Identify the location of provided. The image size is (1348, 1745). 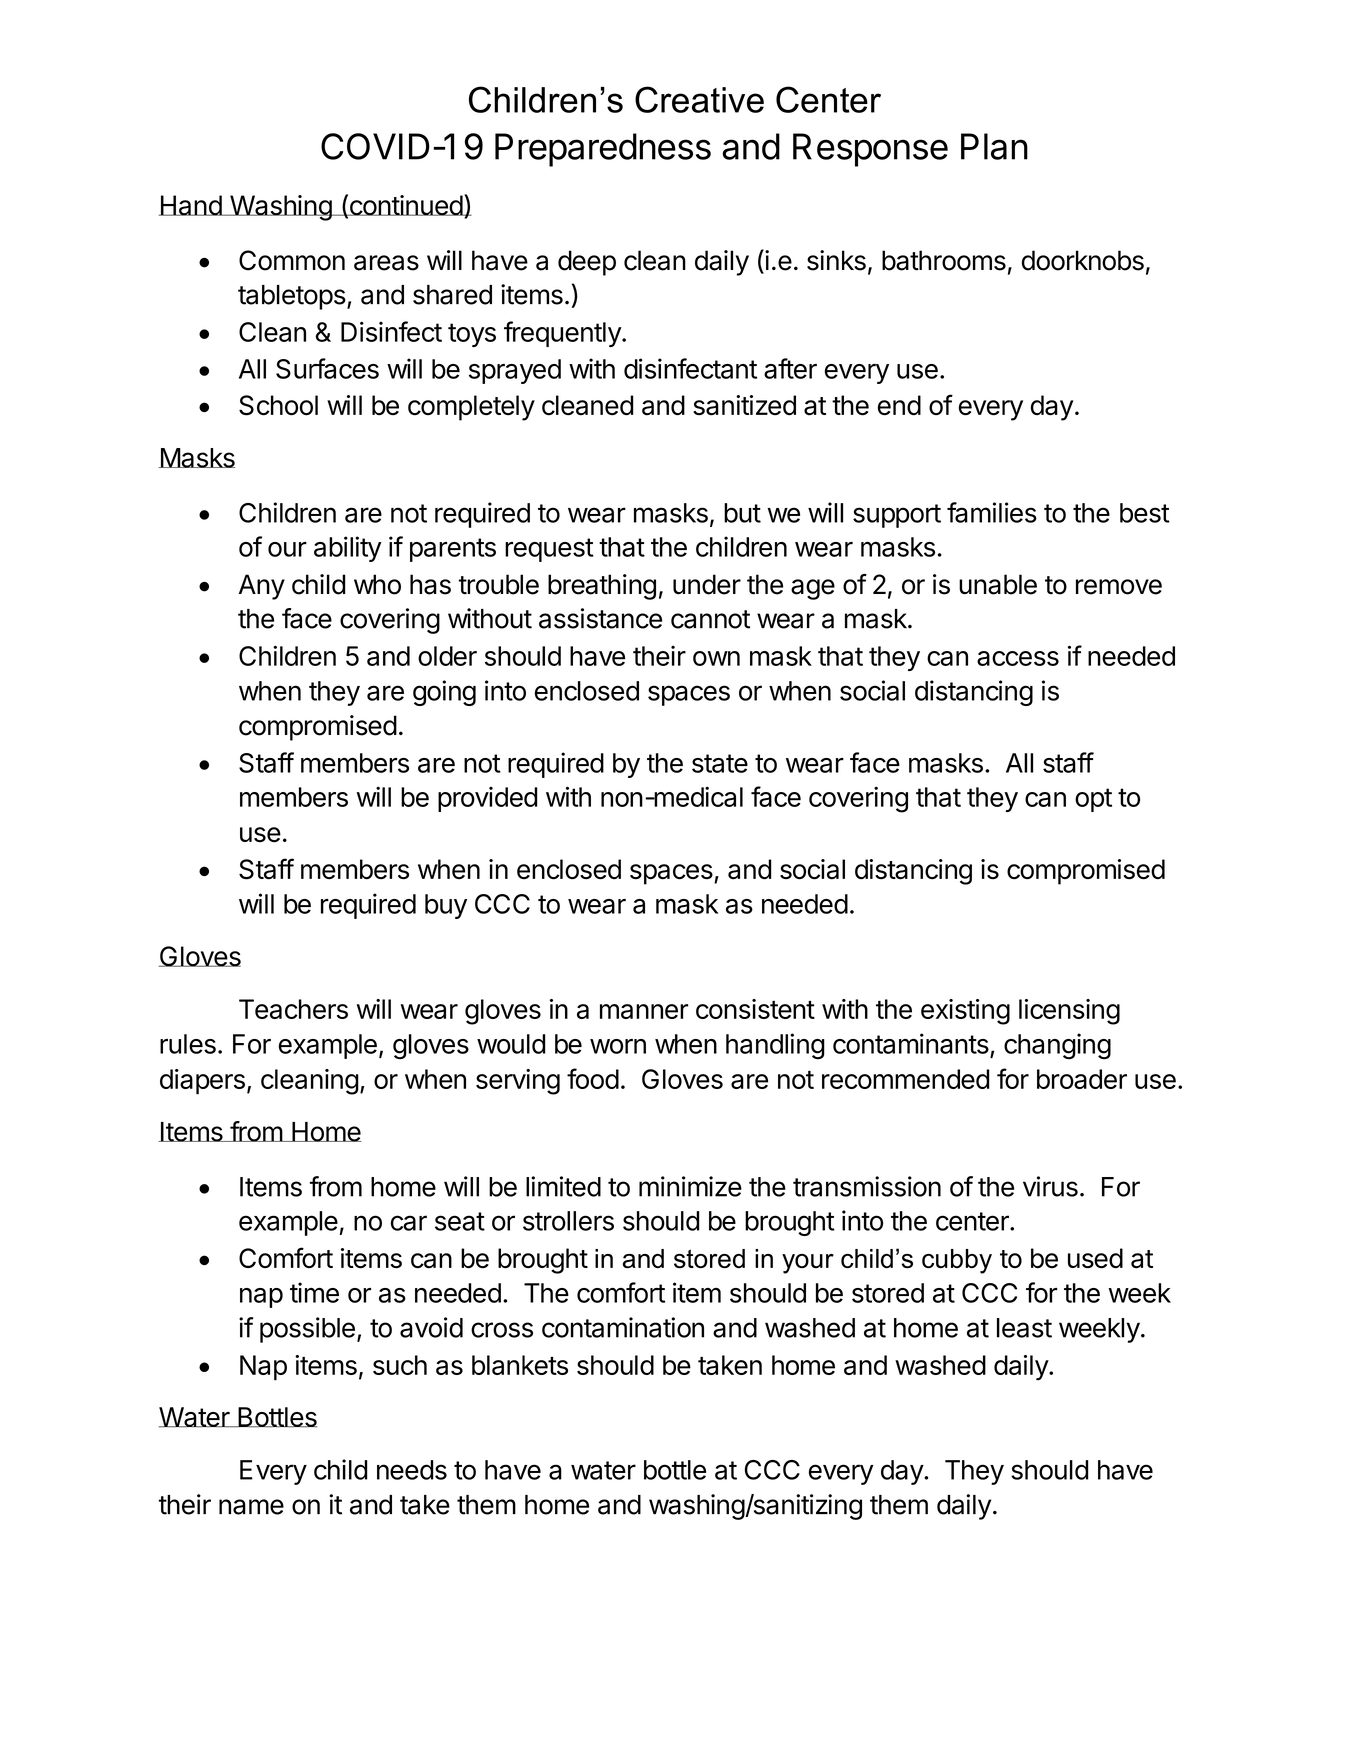
(487, 799).
